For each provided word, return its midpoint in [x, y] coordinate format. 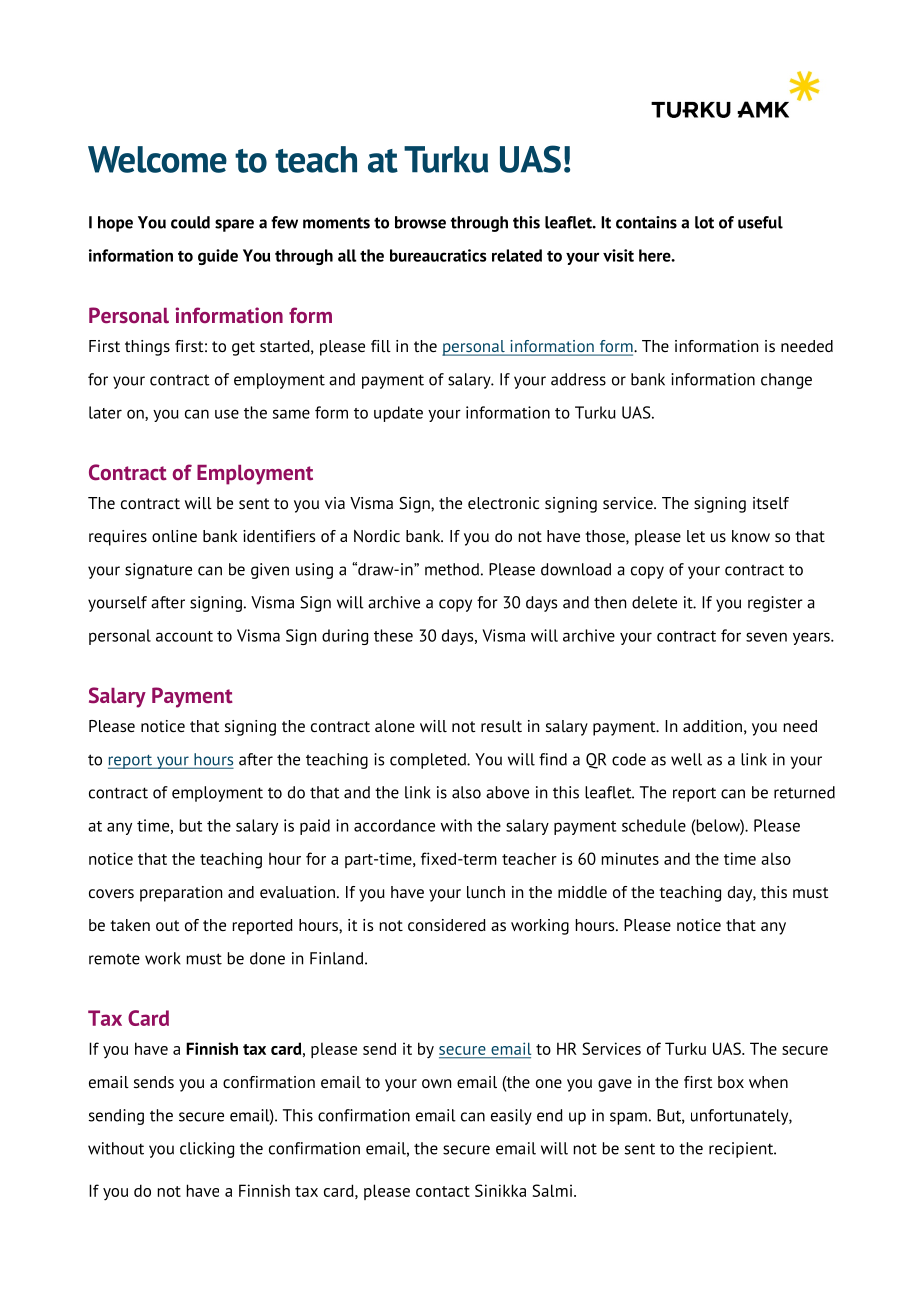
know [751, 536]
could [190, 222]
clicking [207, 1150]
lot [704, 222]
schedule [654, 825]
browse [420, 222]
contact [443, 1191]
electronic [503, 503]
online [174, 536]
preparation [181, 894]
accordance [394, 825]
